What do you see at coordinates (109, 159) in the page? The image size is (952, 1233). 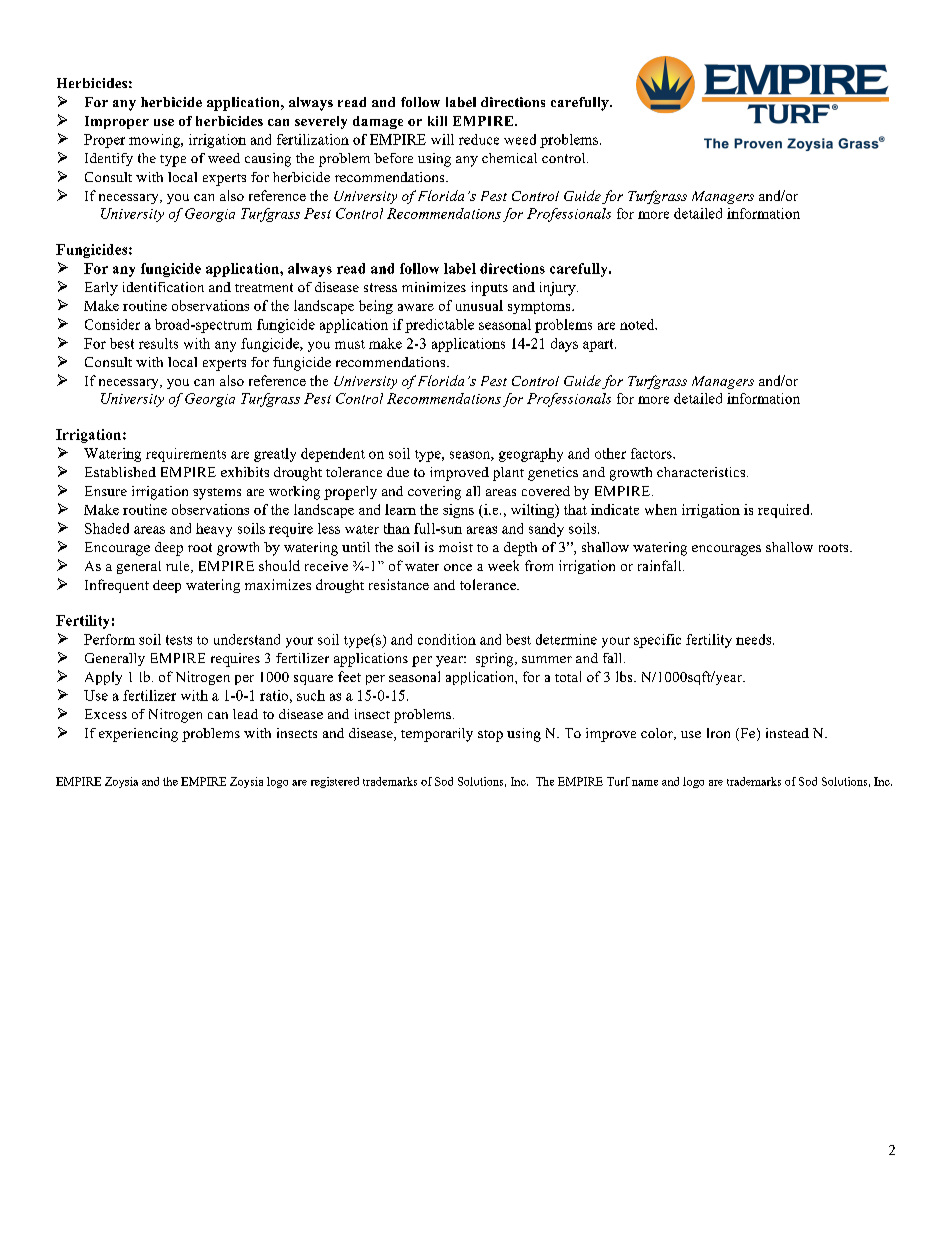 I see `Identify` at bounding box center [109, 159].
